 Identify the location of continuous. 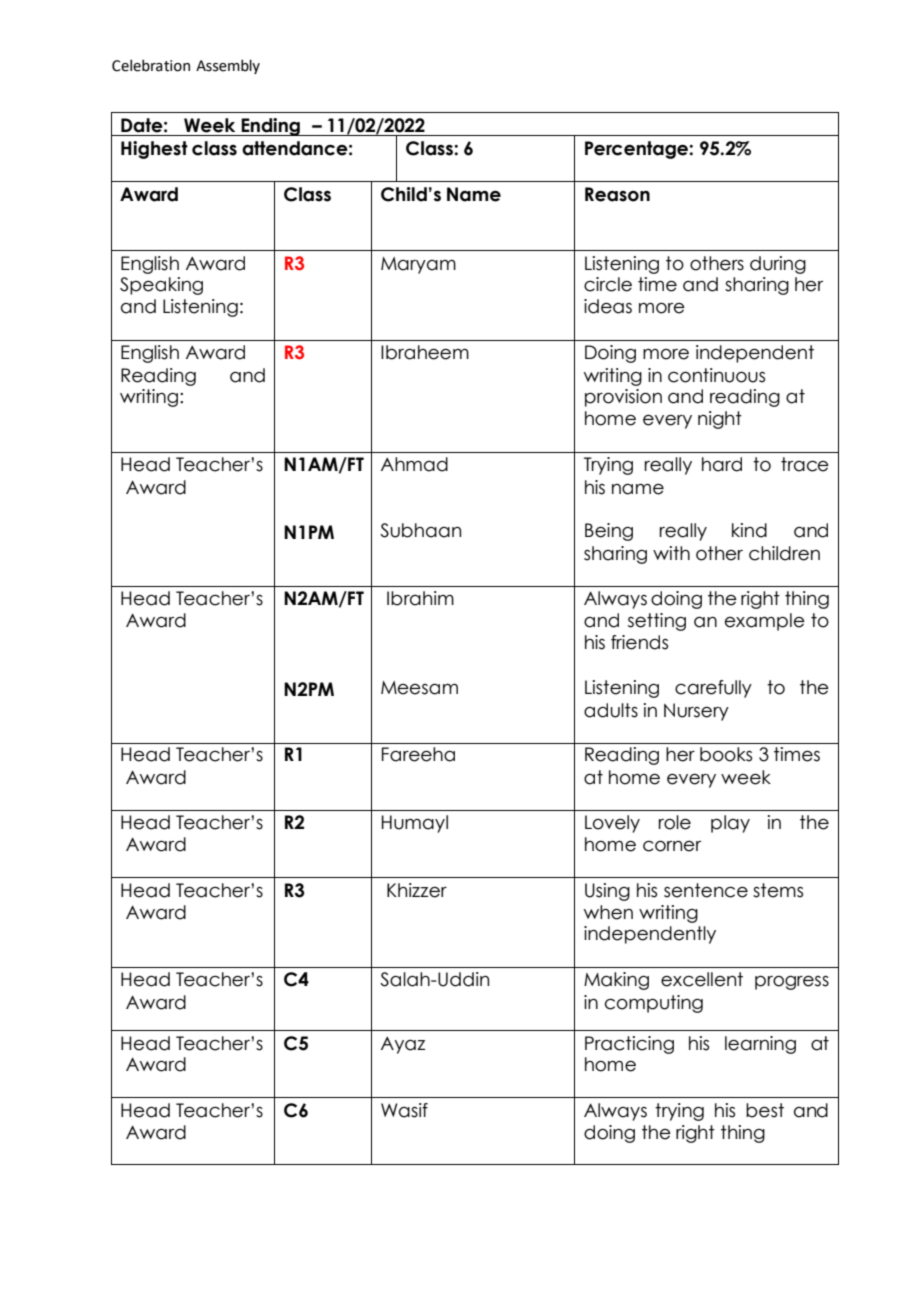
(716, 375).
